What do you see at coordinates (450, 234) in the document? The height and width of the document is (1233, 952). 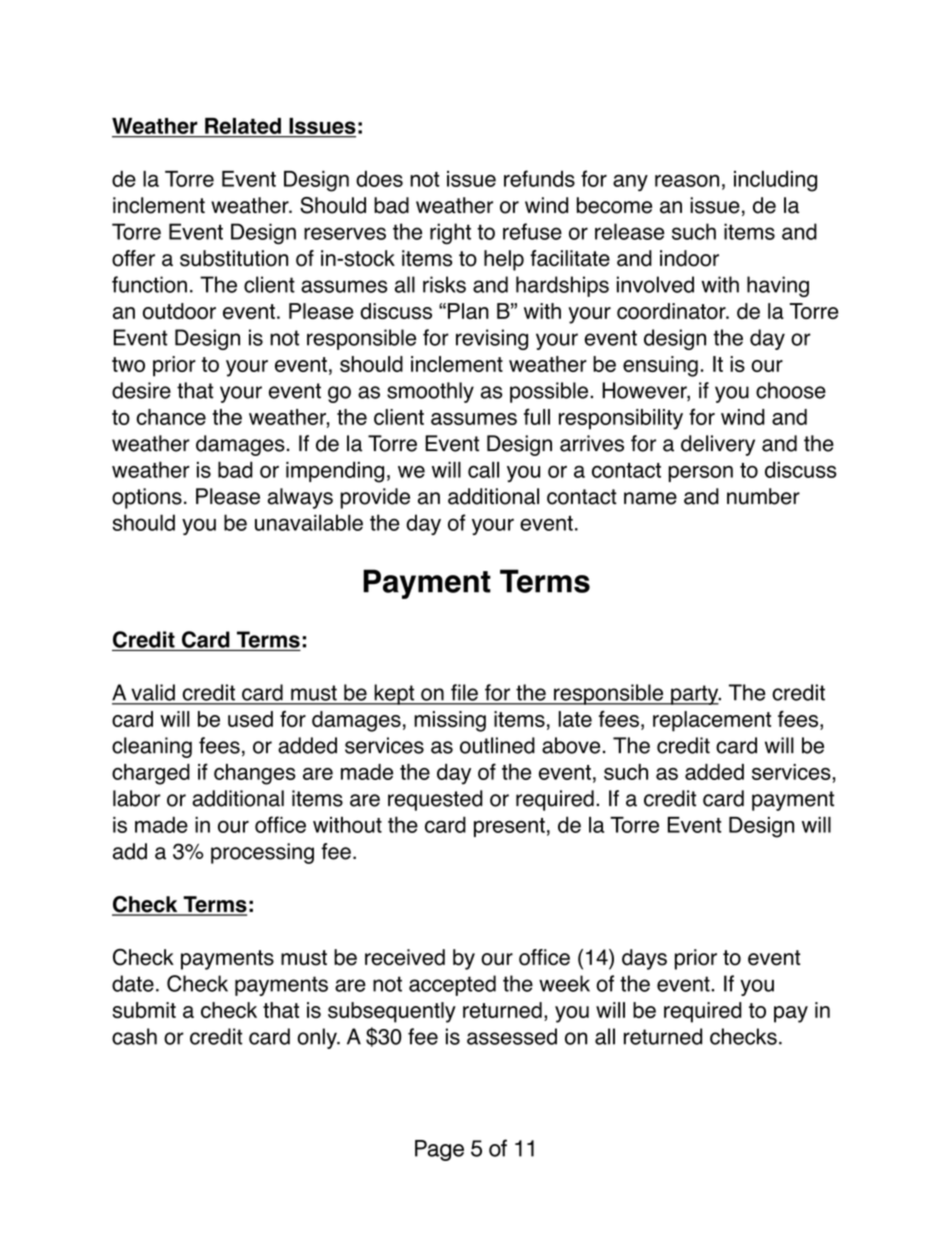 I see `right` at bounding box center [450, 234].
